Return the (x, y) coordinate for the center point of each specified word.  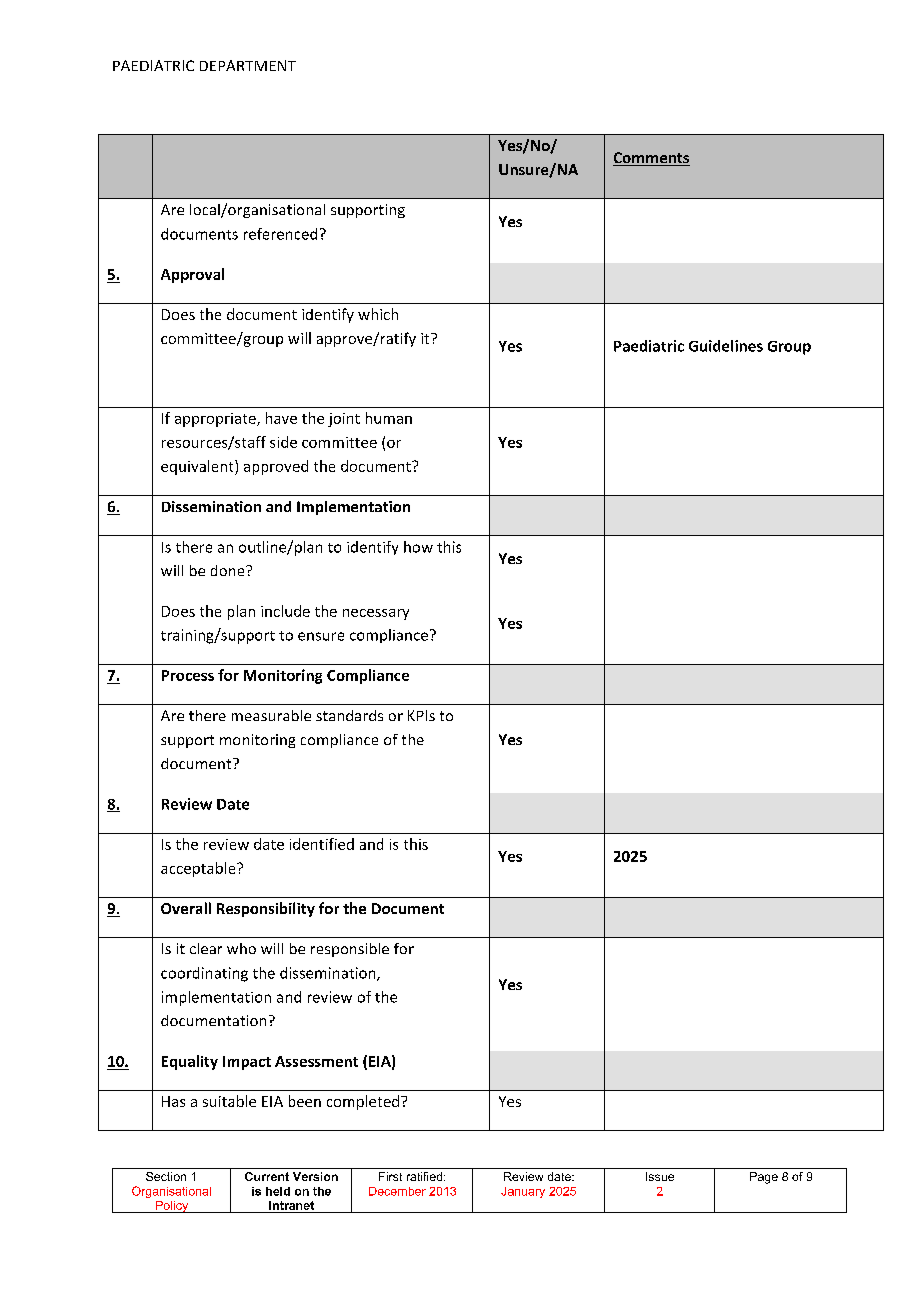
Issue (660, 1176)
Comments (651, 159)
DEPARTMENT (248, 65)
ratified (426, 1176)
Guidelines (726, 346)
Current (267, 1176)
